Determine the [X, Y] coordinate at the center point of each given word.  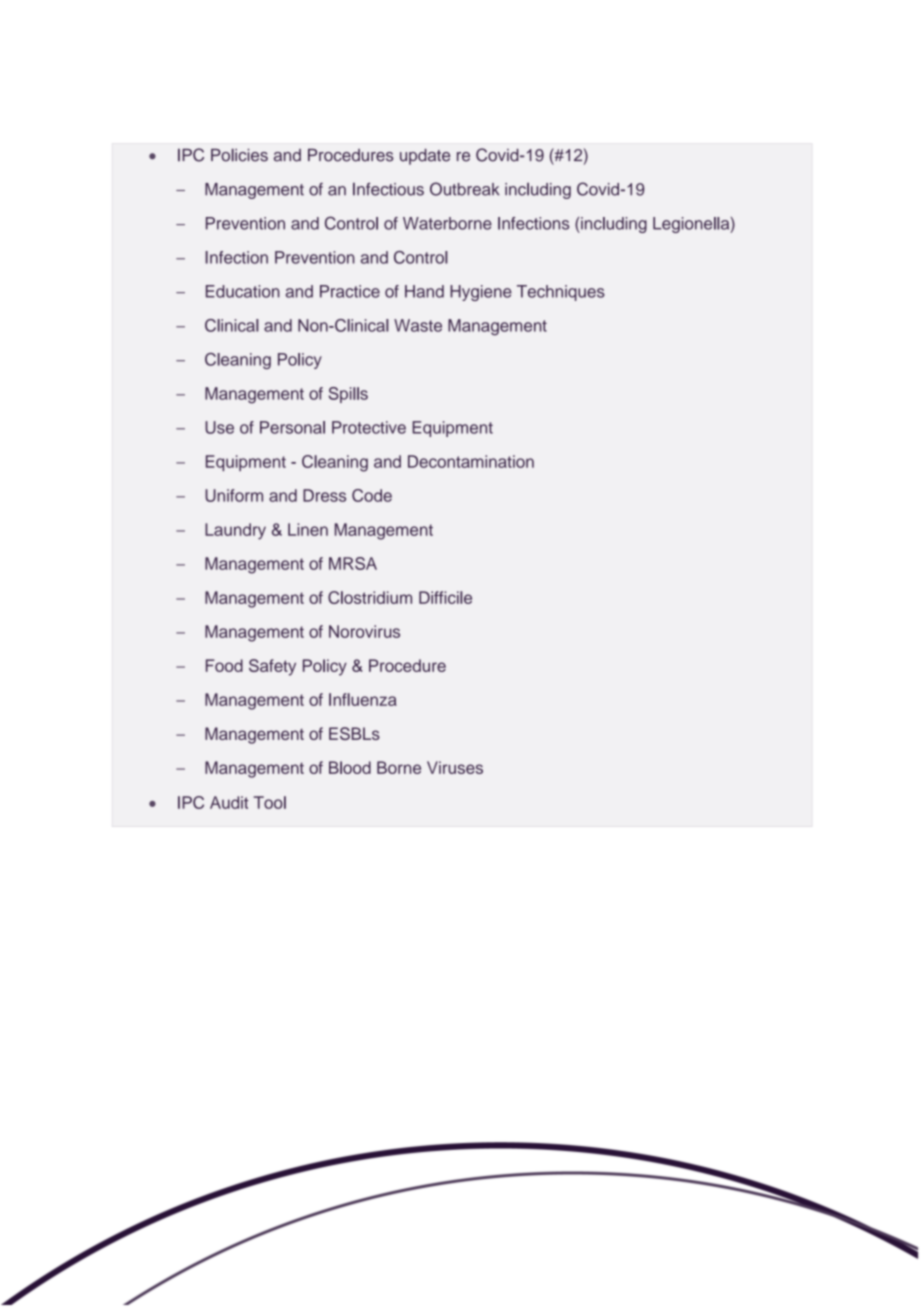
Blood [350, 767]
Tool [270, 802]
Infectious [388, 189]
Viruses [455, 767]
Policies [239, 155]
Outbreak [464, 189]
